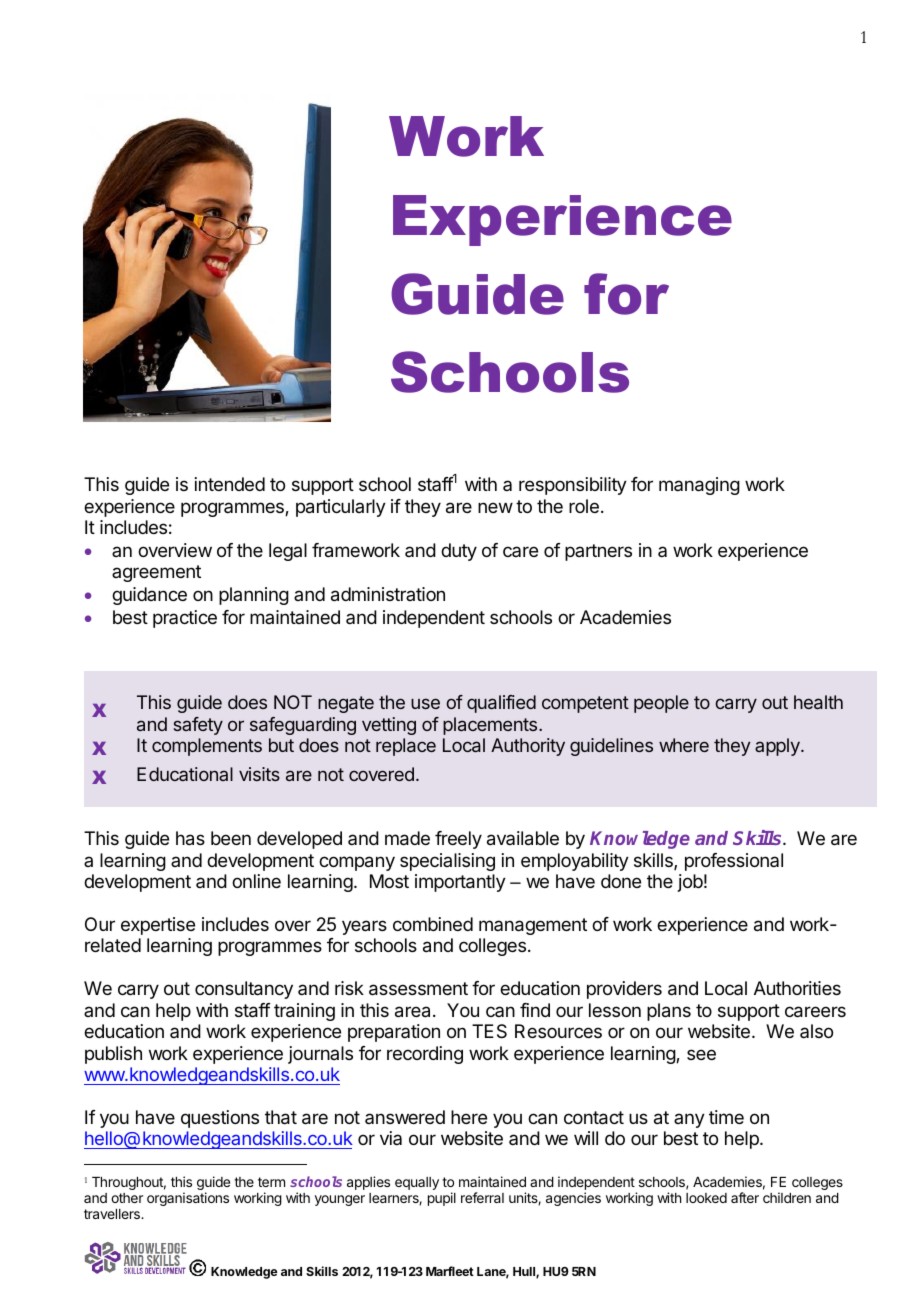  I want to click on new, so click(495, 507).
